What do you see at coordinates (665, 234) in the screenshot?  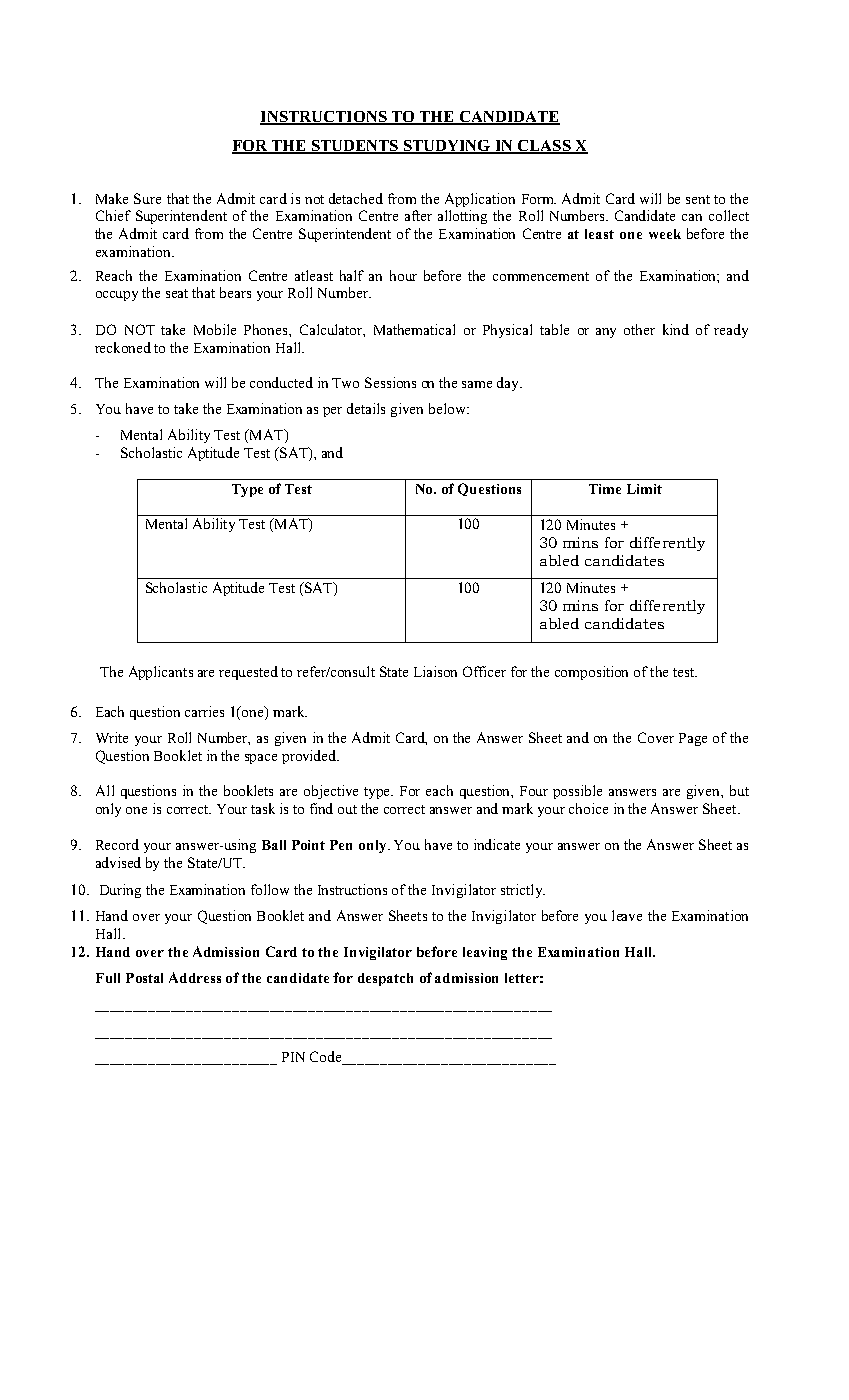 I see `week` at bounding box center [665, 234].
